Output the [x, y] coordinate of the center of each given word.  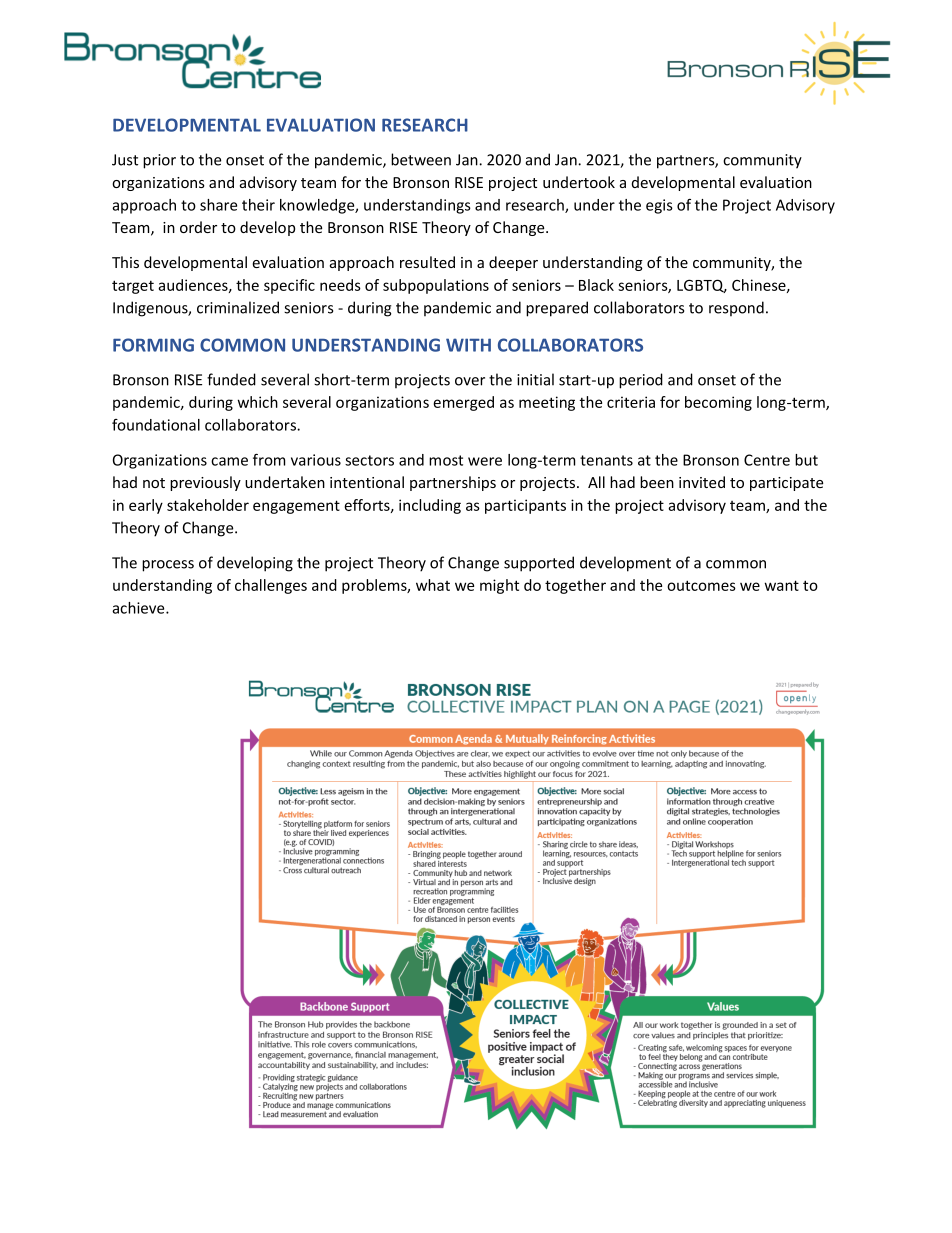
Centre [767, 460]
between [421, 159]
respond [736, 308]
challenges [271, 586]
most [446, 460]
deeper [513, 263]
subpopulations [436, 286]
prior [159, 161]
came [229, 461]
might [499, 586]
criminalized [238, 307]
